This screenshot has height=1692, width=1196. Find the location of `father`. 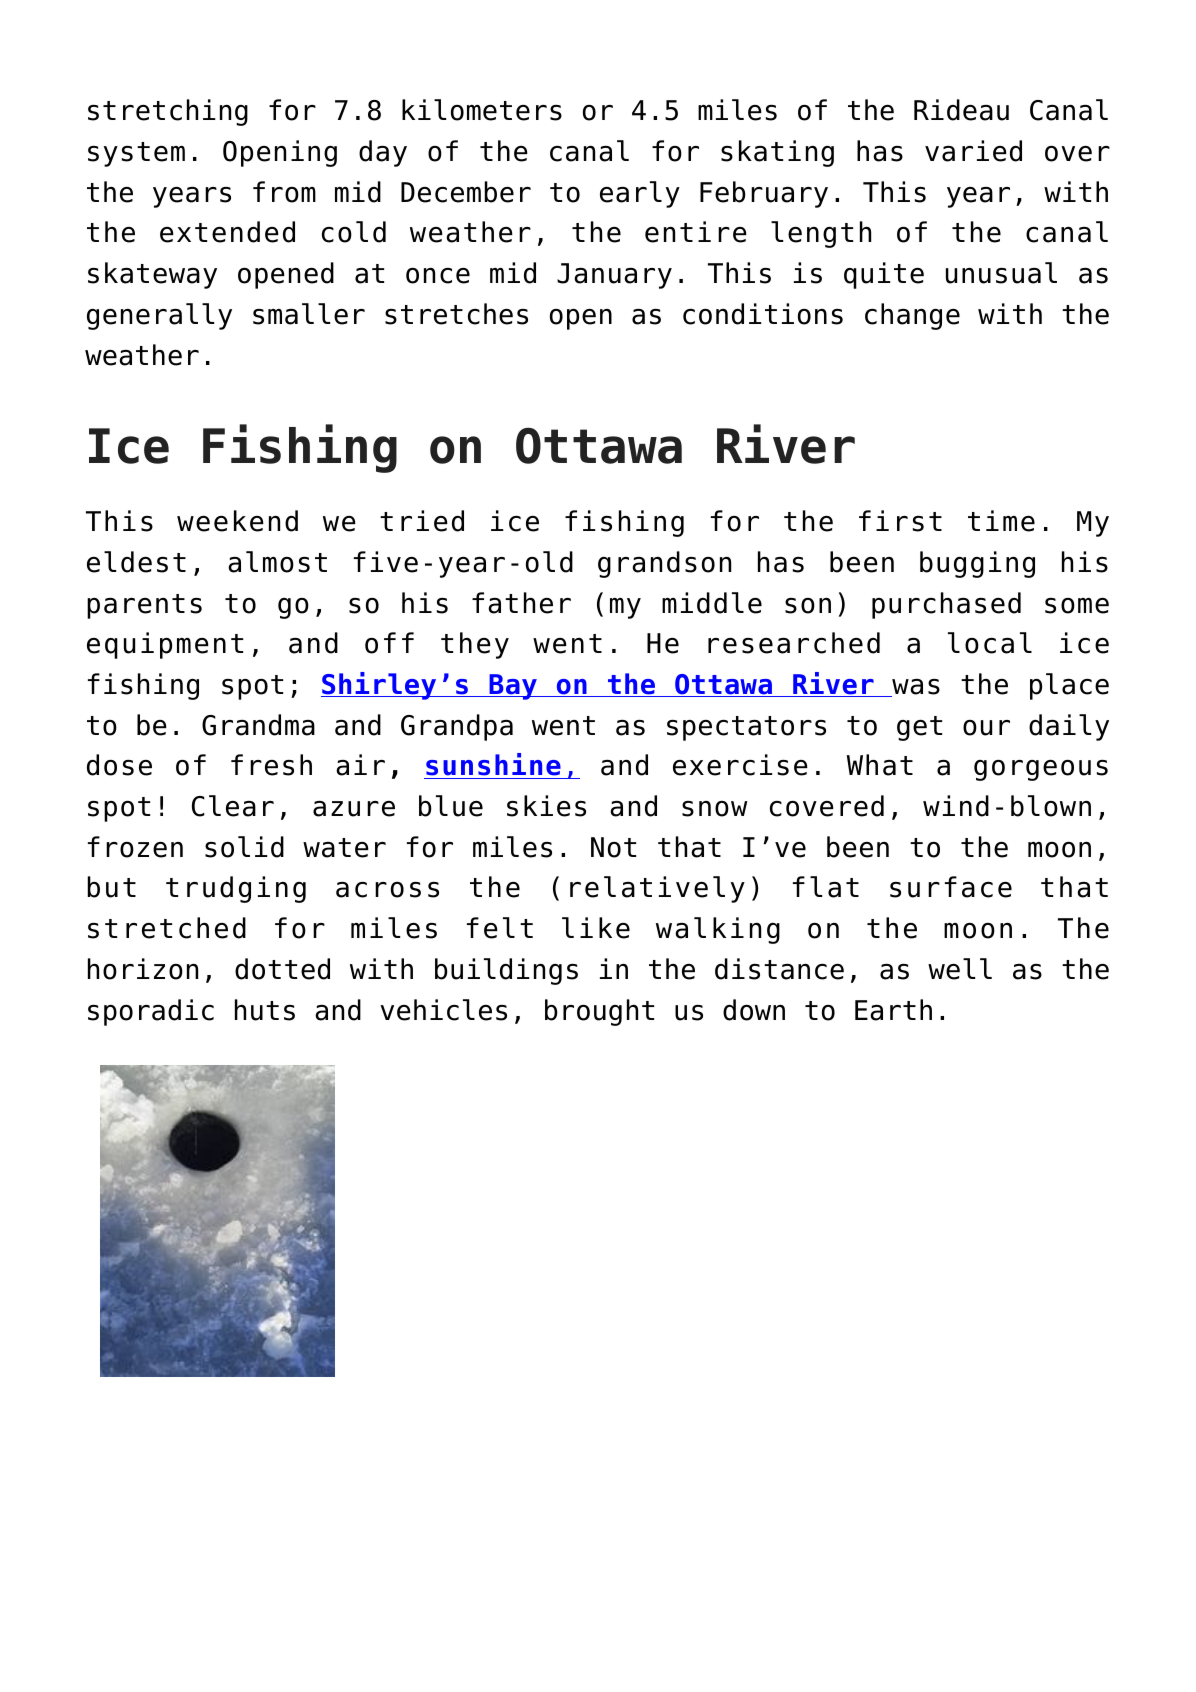

father is located at coordinates (521, 603).
